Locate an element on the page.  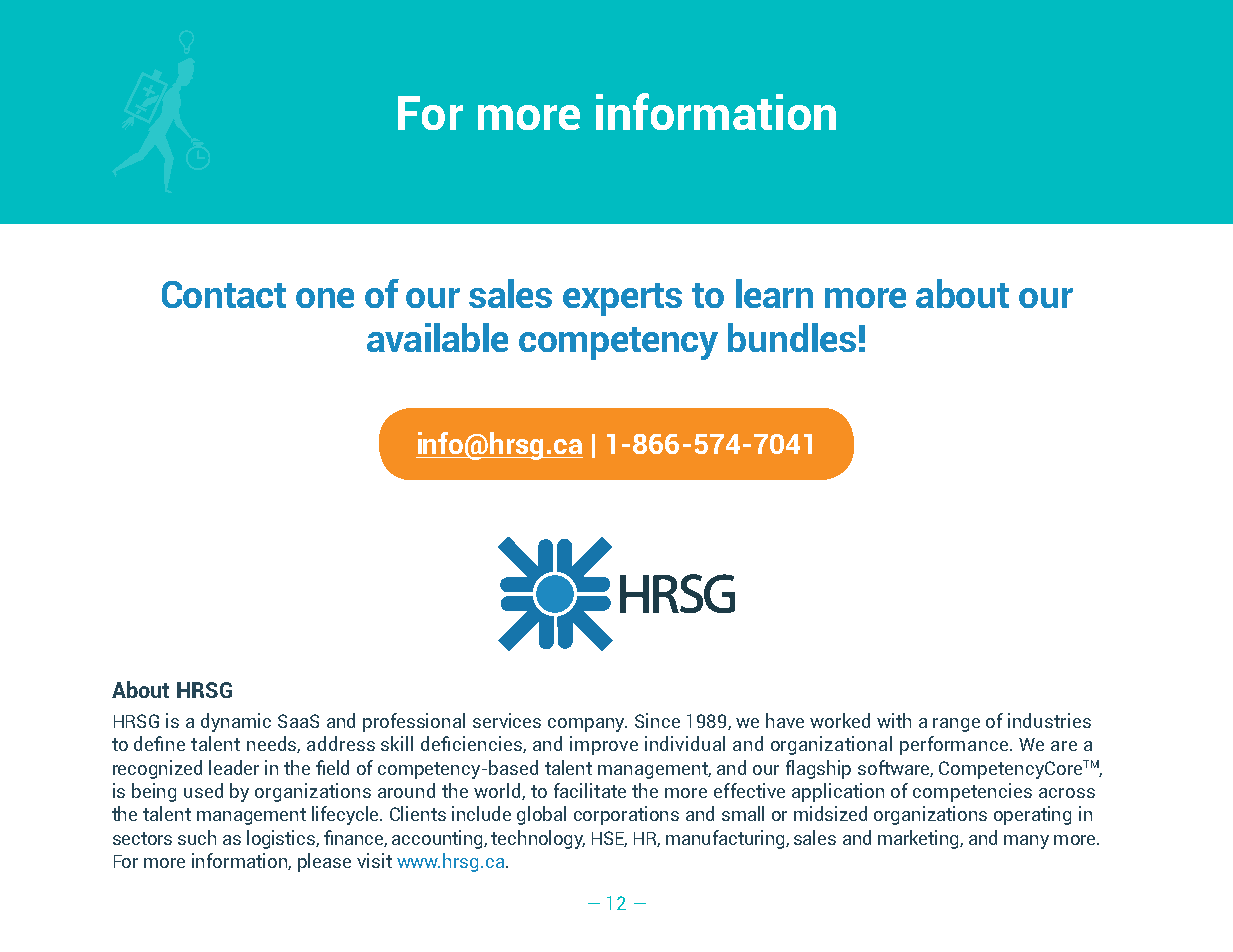
experts is located at coordinates (622, 299).
